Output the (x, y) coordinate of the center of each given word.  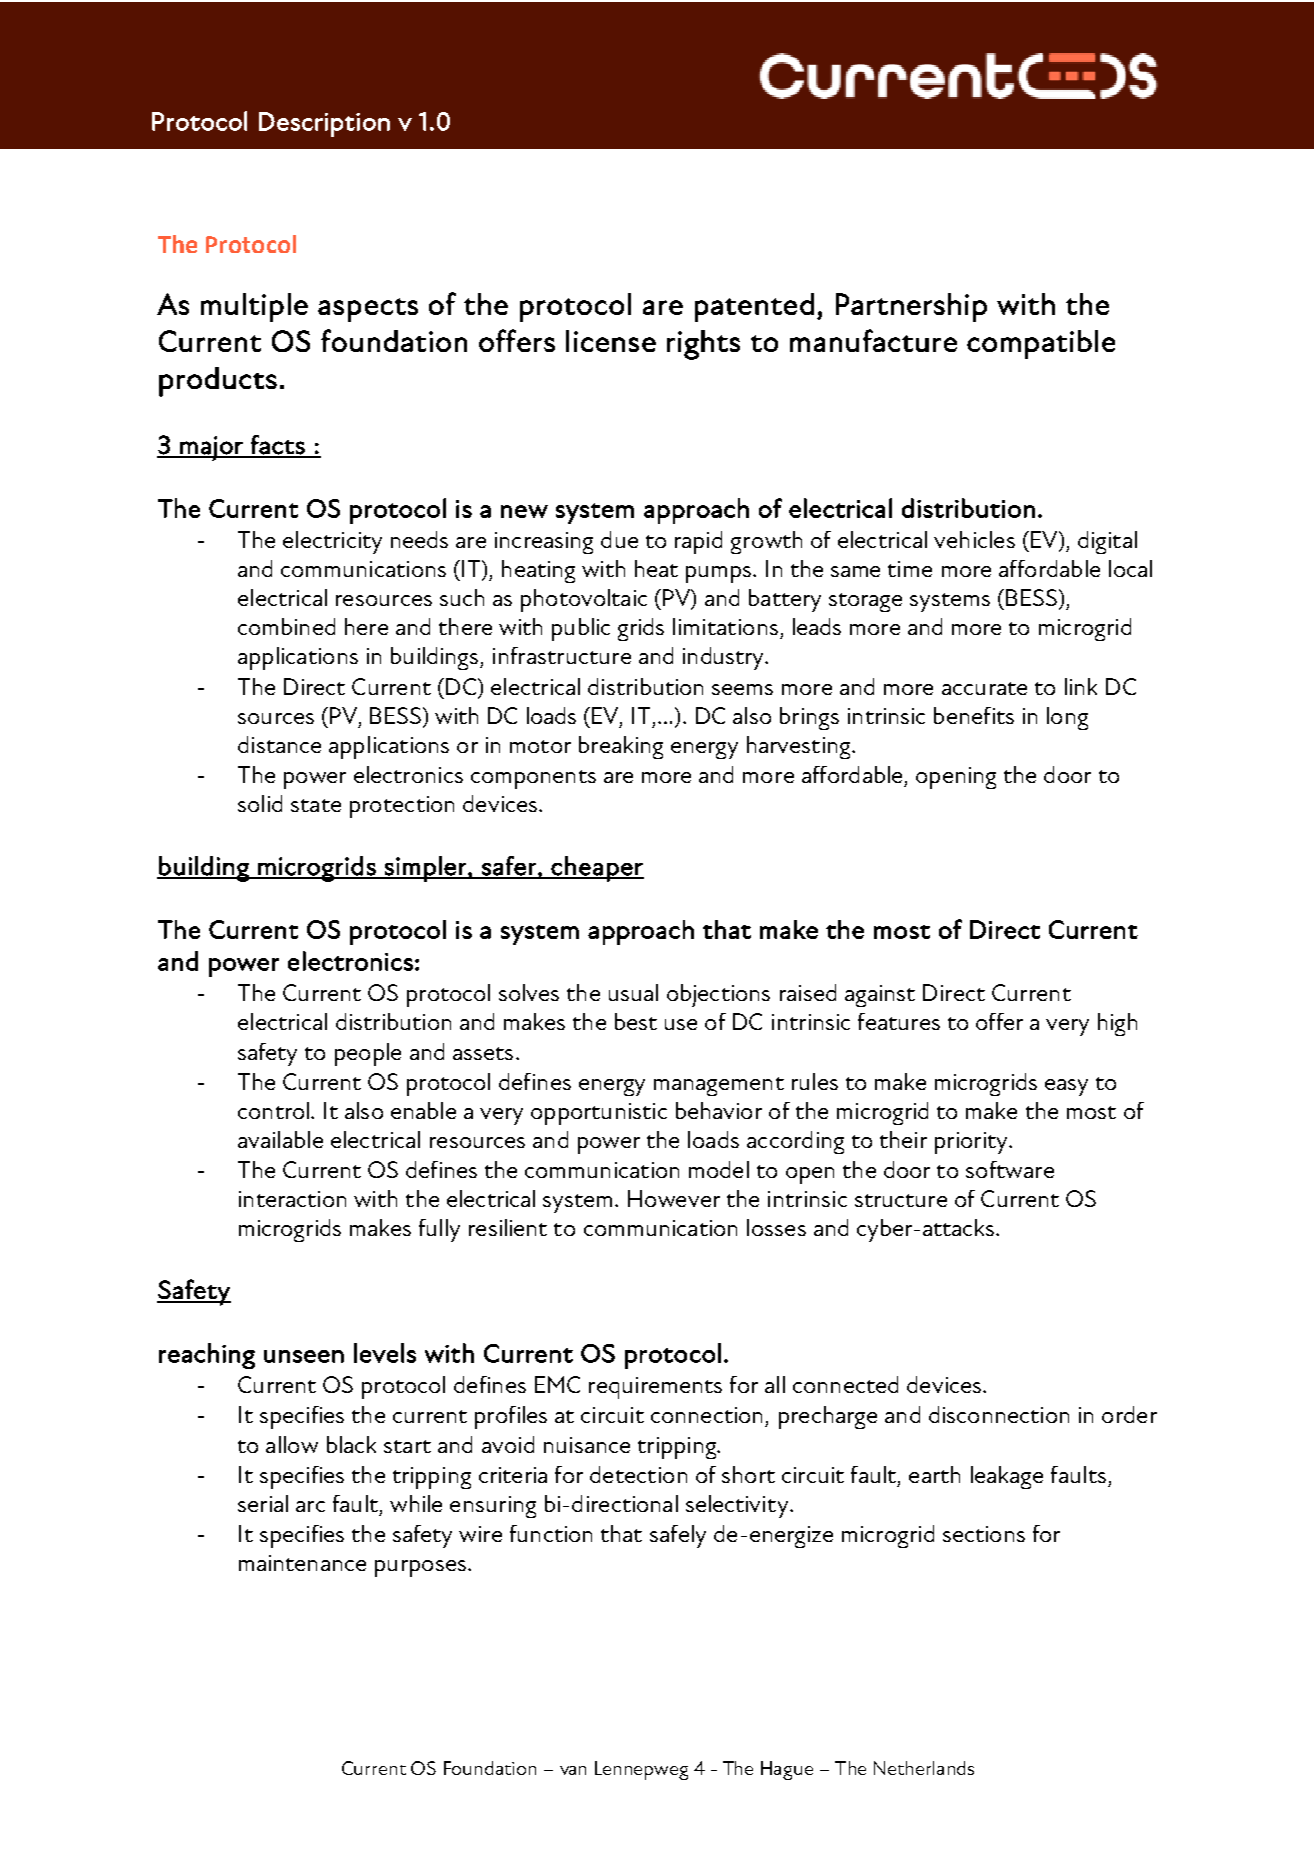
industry (725, 658)
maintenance (302, 1563)
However (674, 1198)
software (1010, 1169)
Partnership (911, 307)
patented (754, 307)
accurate (984, 688)
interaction (292, 1199)
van (573, 1770)
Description (324, 124)
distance (279, 744)
